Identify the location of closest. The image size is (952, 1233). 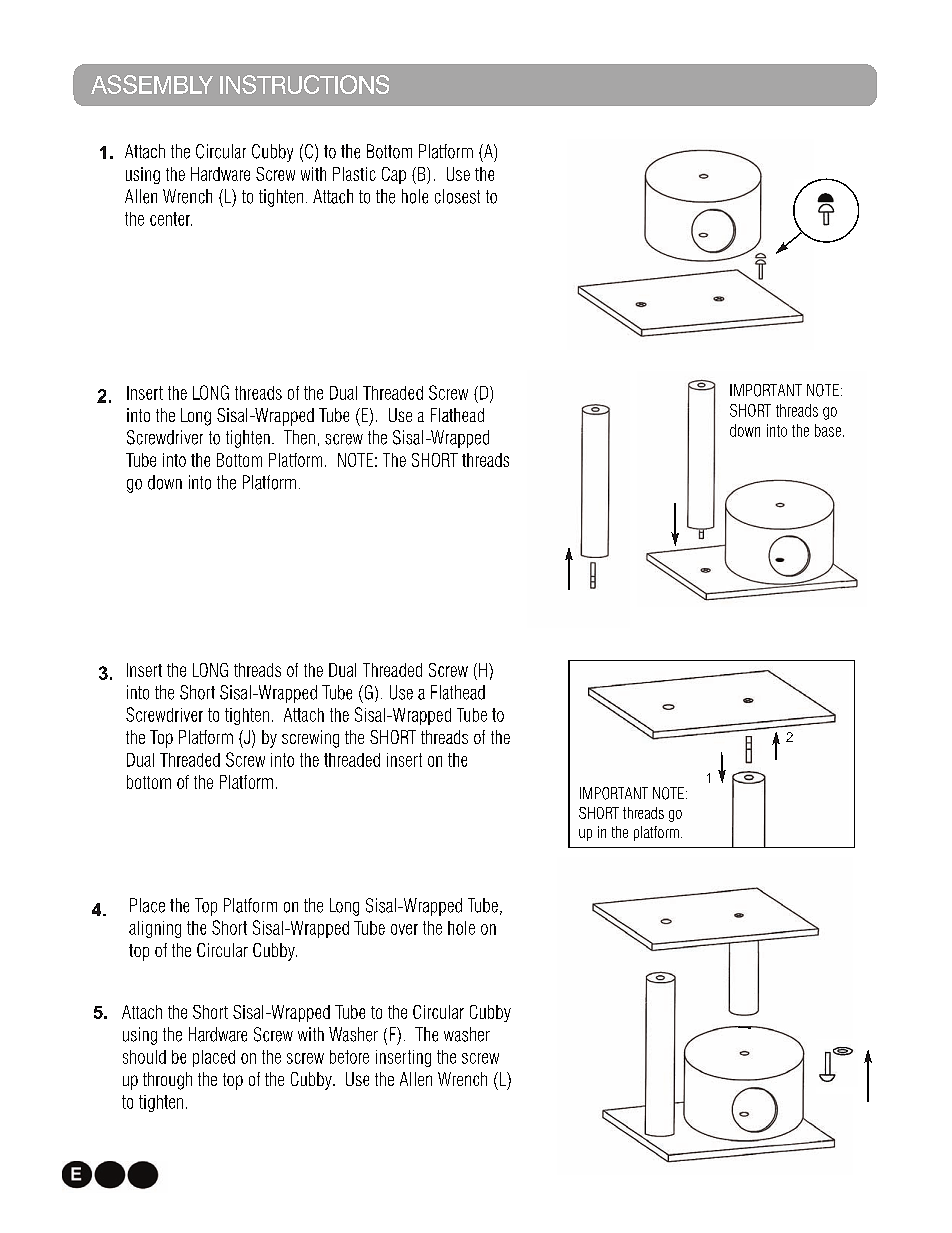
(457, 196).
